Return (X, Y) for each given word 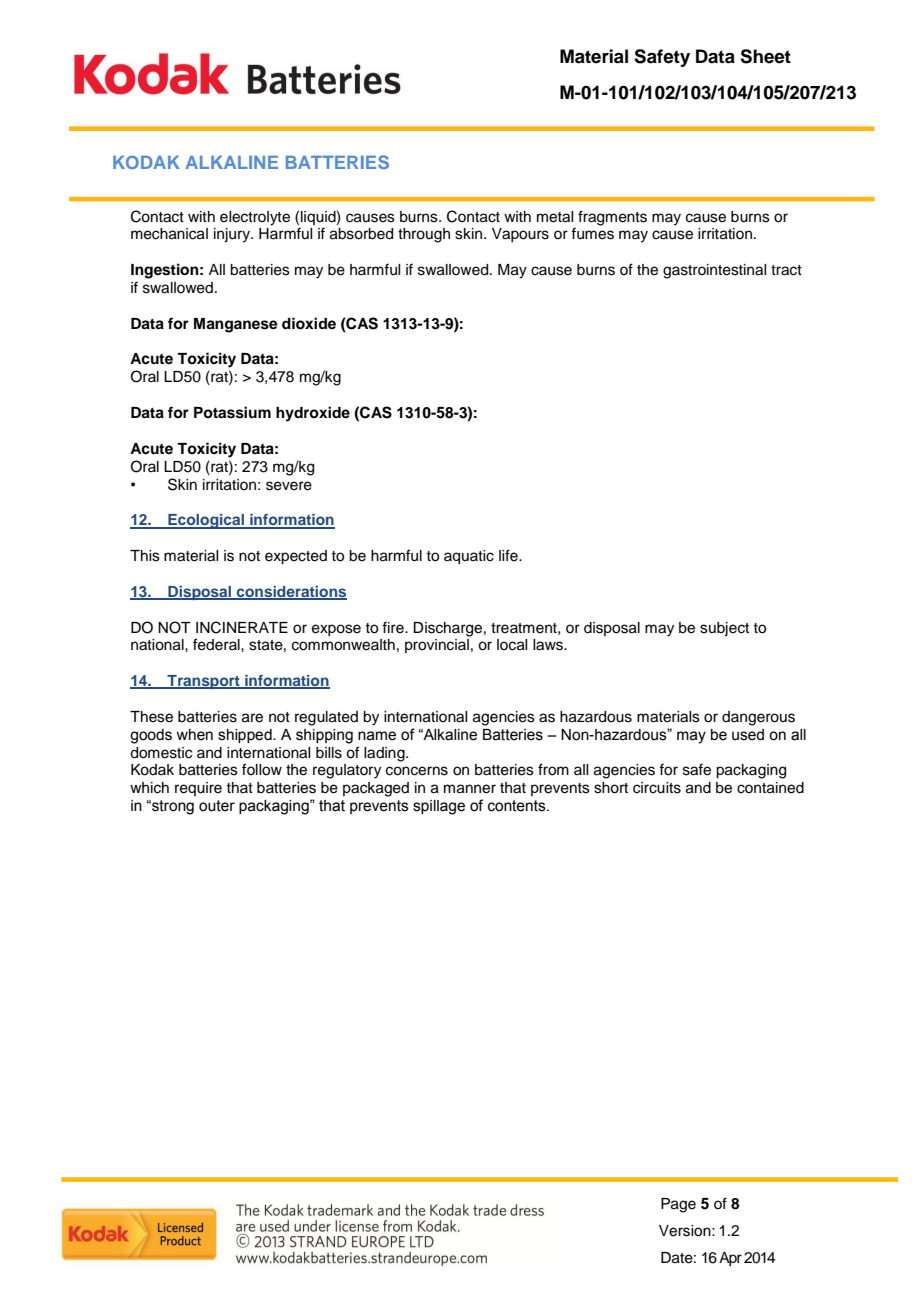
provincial (437, 646)
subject (724, 629)
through (424, 235)
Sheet (765, 56)
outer (217, 806)
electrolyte (255, 218)
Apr (730, 1259)
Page (678, 1205)
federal (217, 644)
